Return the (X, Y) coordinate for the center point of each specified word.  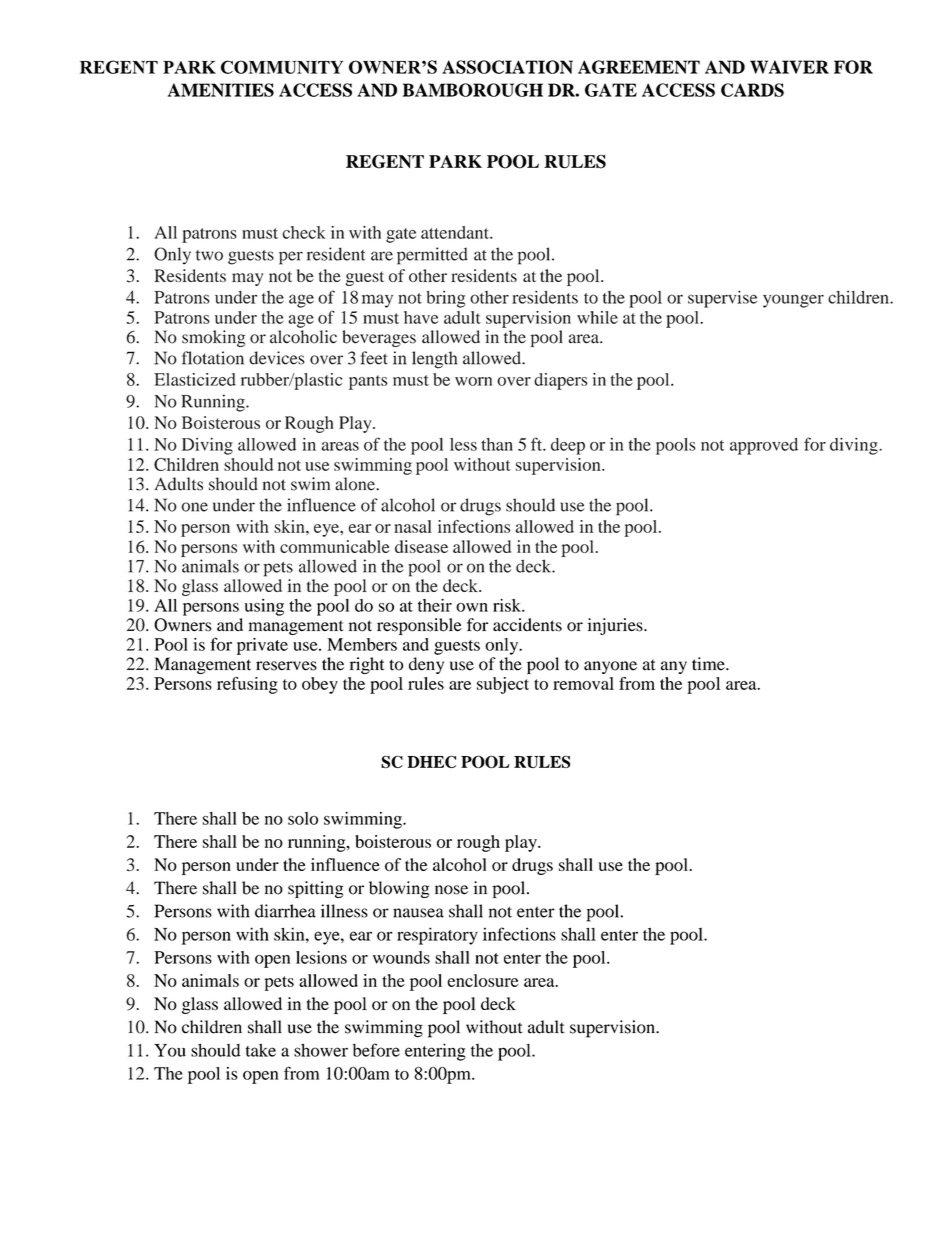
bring (445, 299)
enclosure (483, 980)
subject (503, 685)
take (261, 1050)
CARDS (752, 90)
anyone (610, 667)
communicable (335, 546)
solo (303, 818)
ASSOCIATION (507, 67)
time (709, 664)
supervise (722, 299)
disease (421, 546)
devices (277, 358)
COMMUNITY (282, 67)
